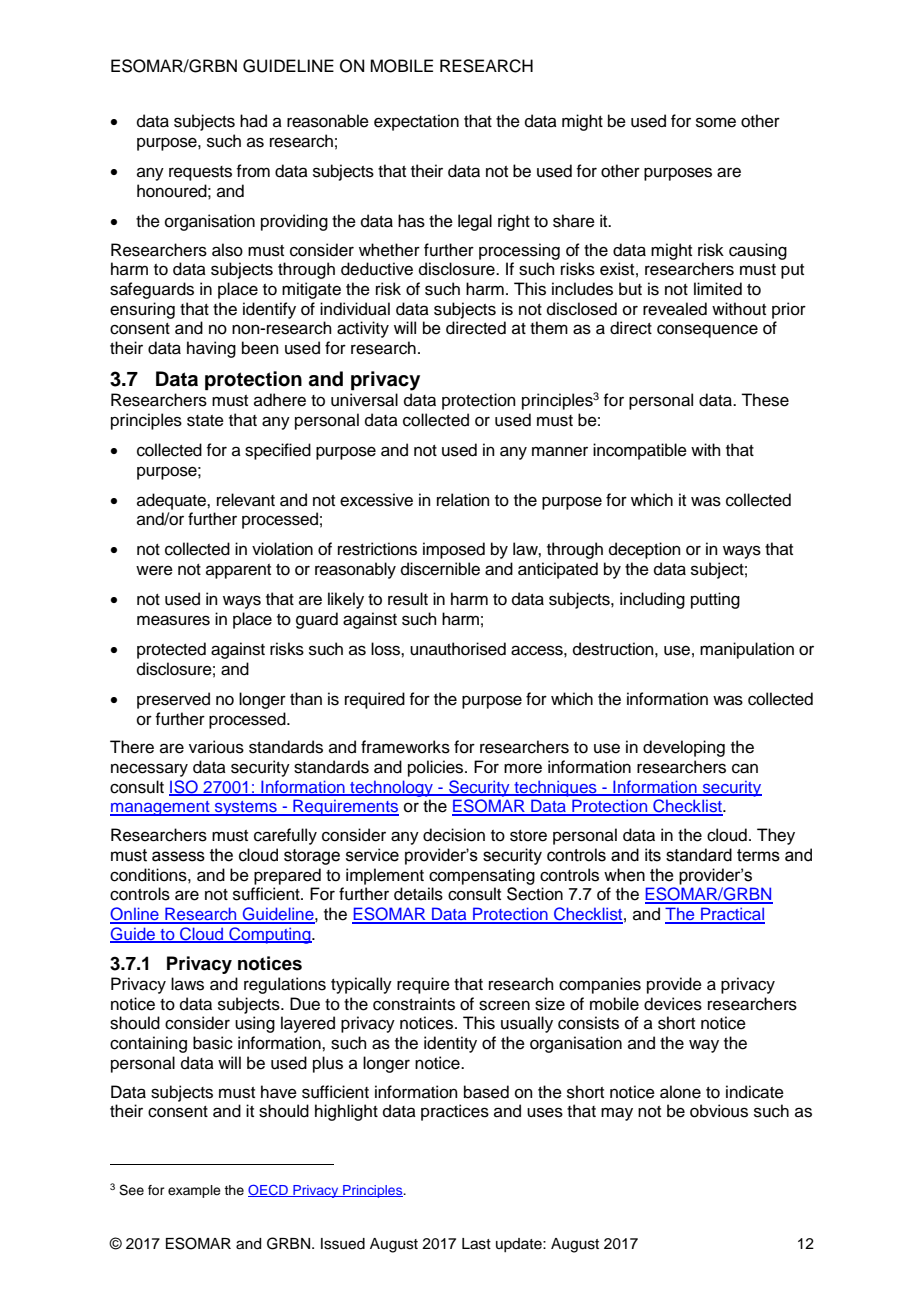  What do you see at coordinates (194, 1191) in the screenshot?
I see `example` at bounding box center [194, 1191].
